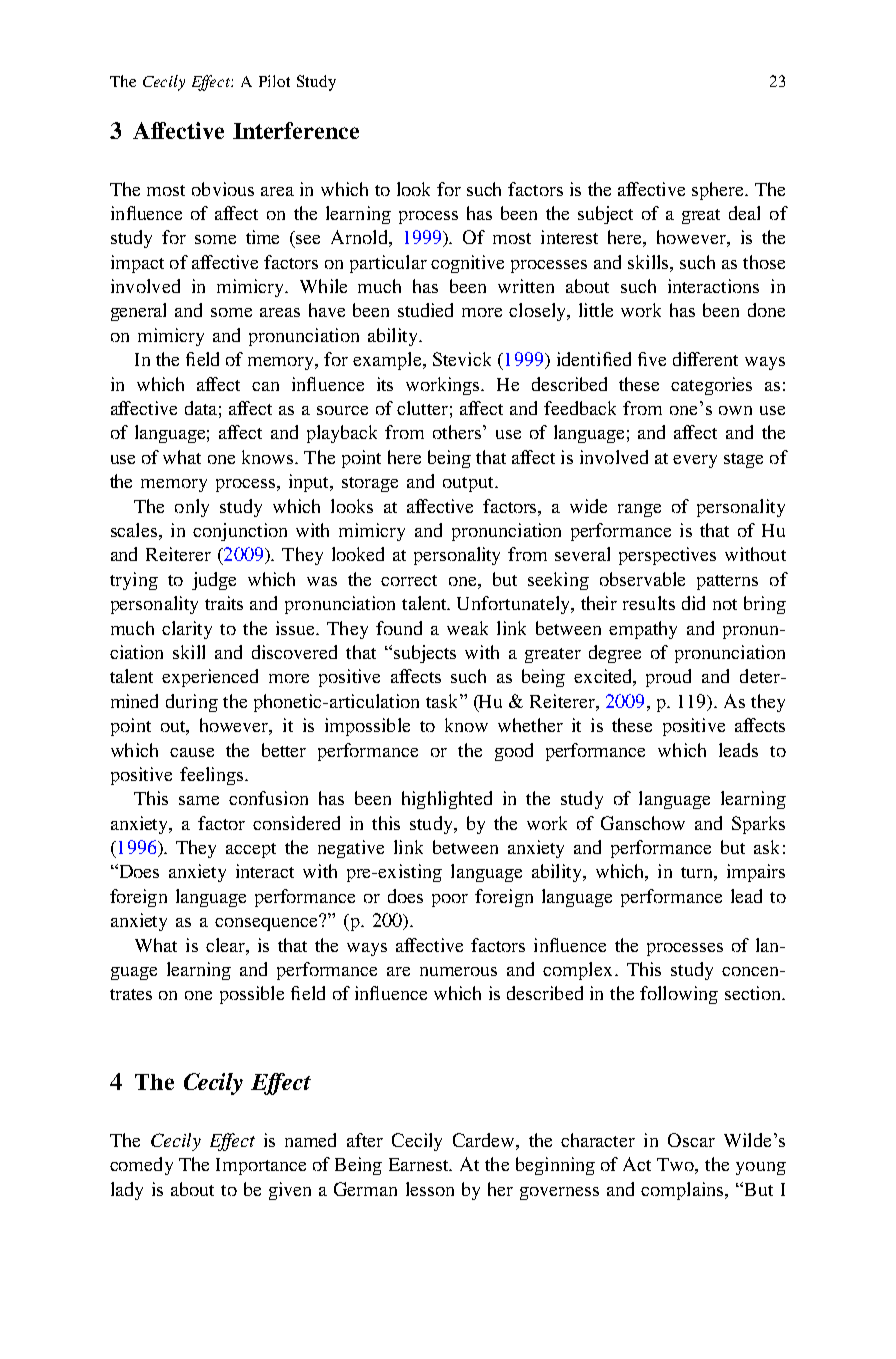  I want to click on clarity, so click(187, 630).
